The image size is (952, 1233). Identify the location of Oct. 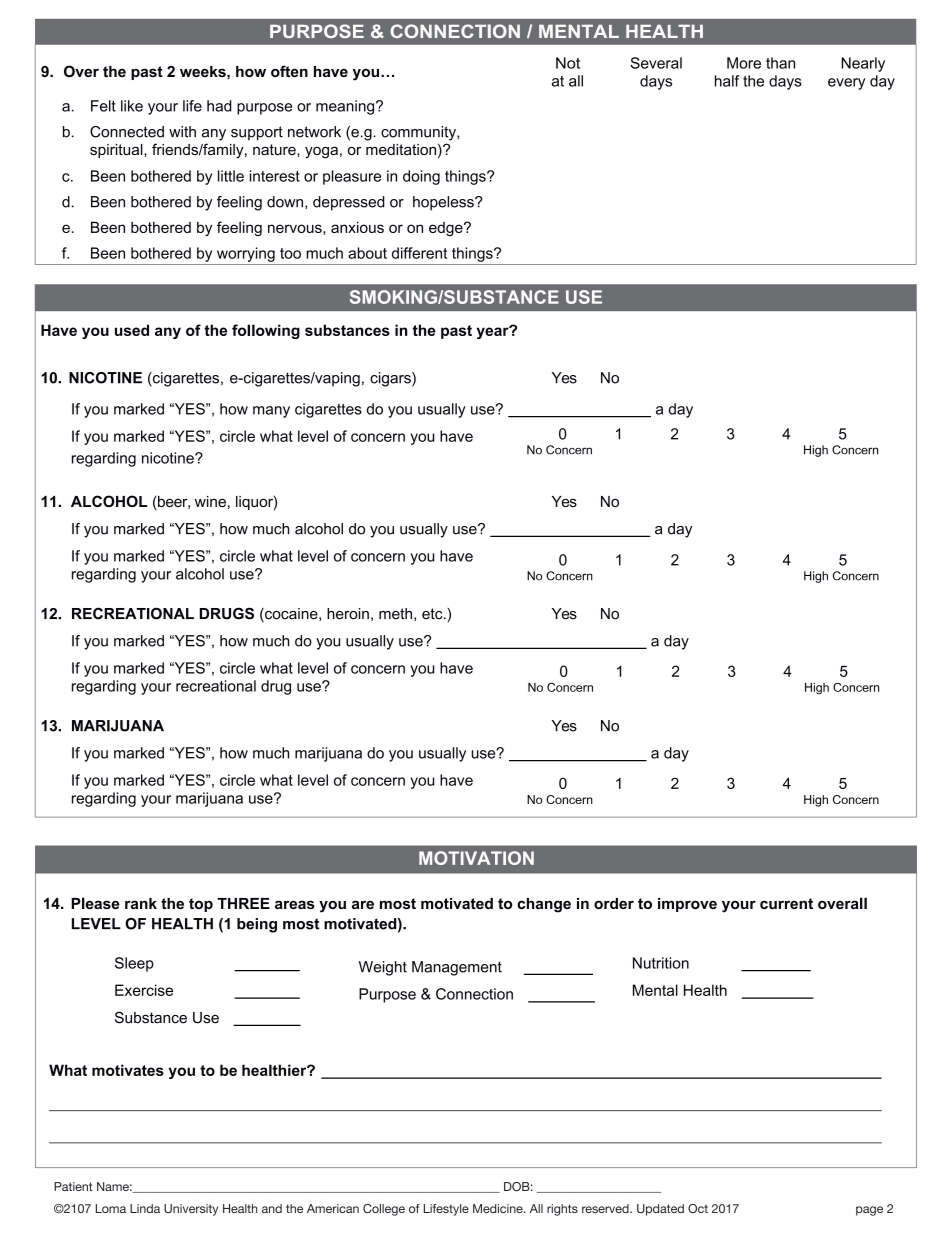
(698, 1208).
